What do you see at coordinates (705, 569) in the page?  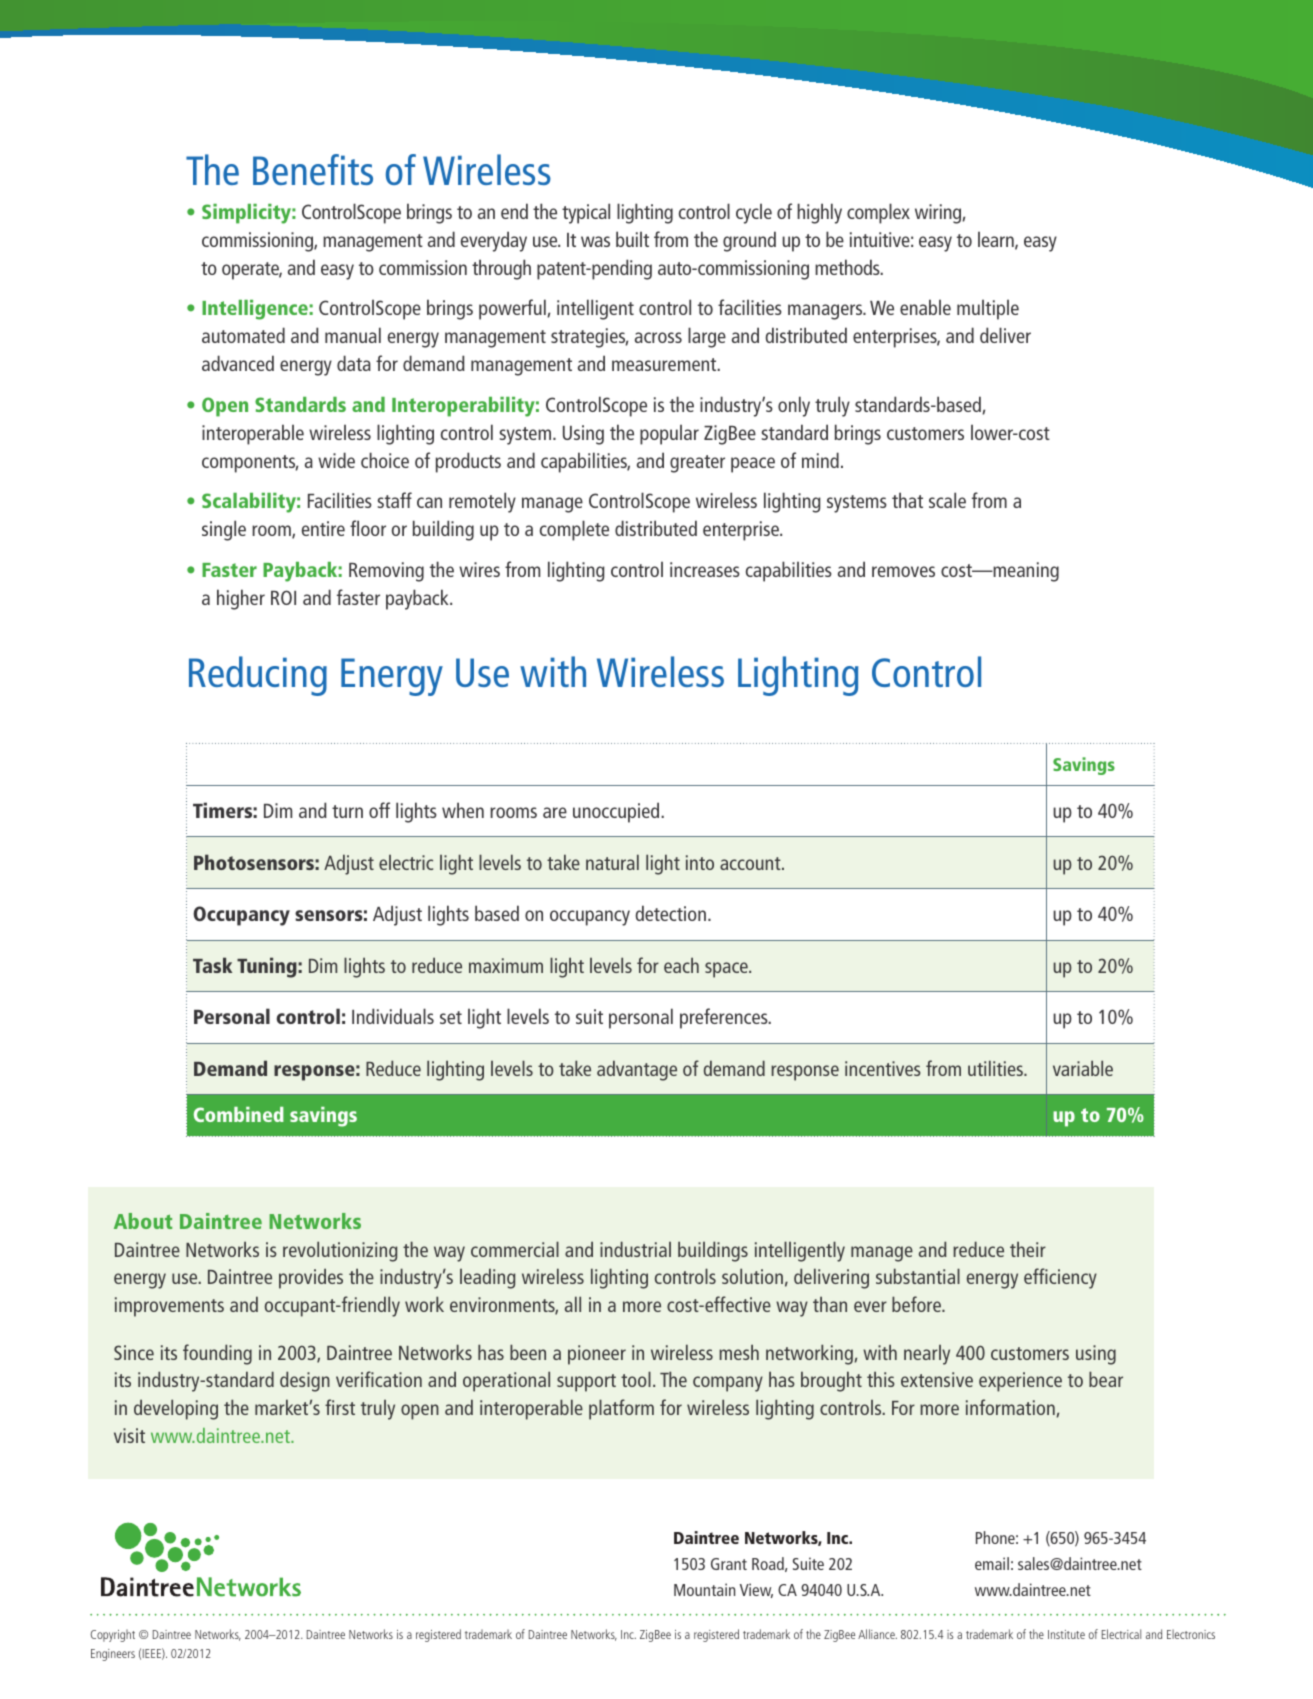 I see `increases` at bounding box center [705, 569].
